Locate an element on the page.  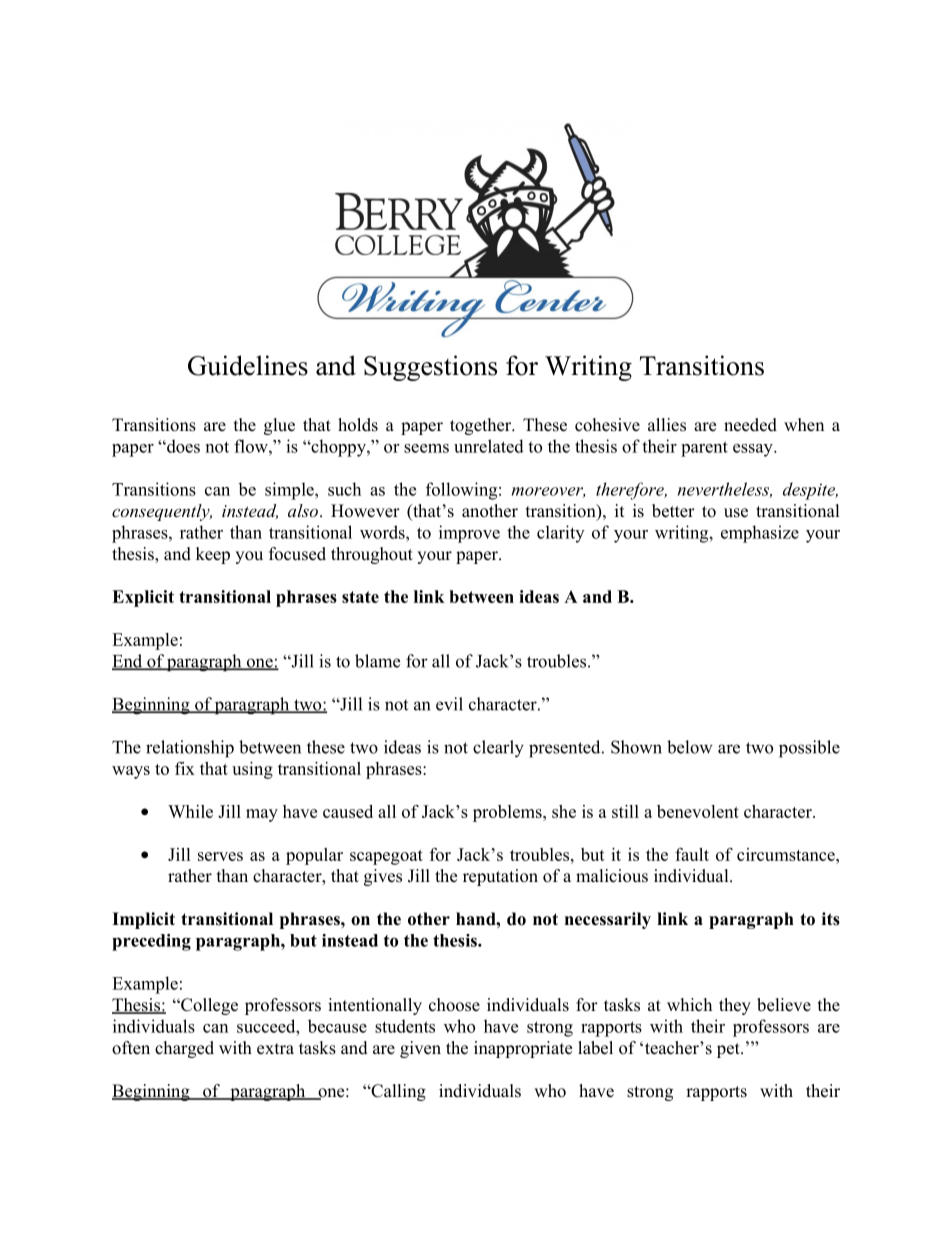
charged is located at coordinates (184, 1049).
